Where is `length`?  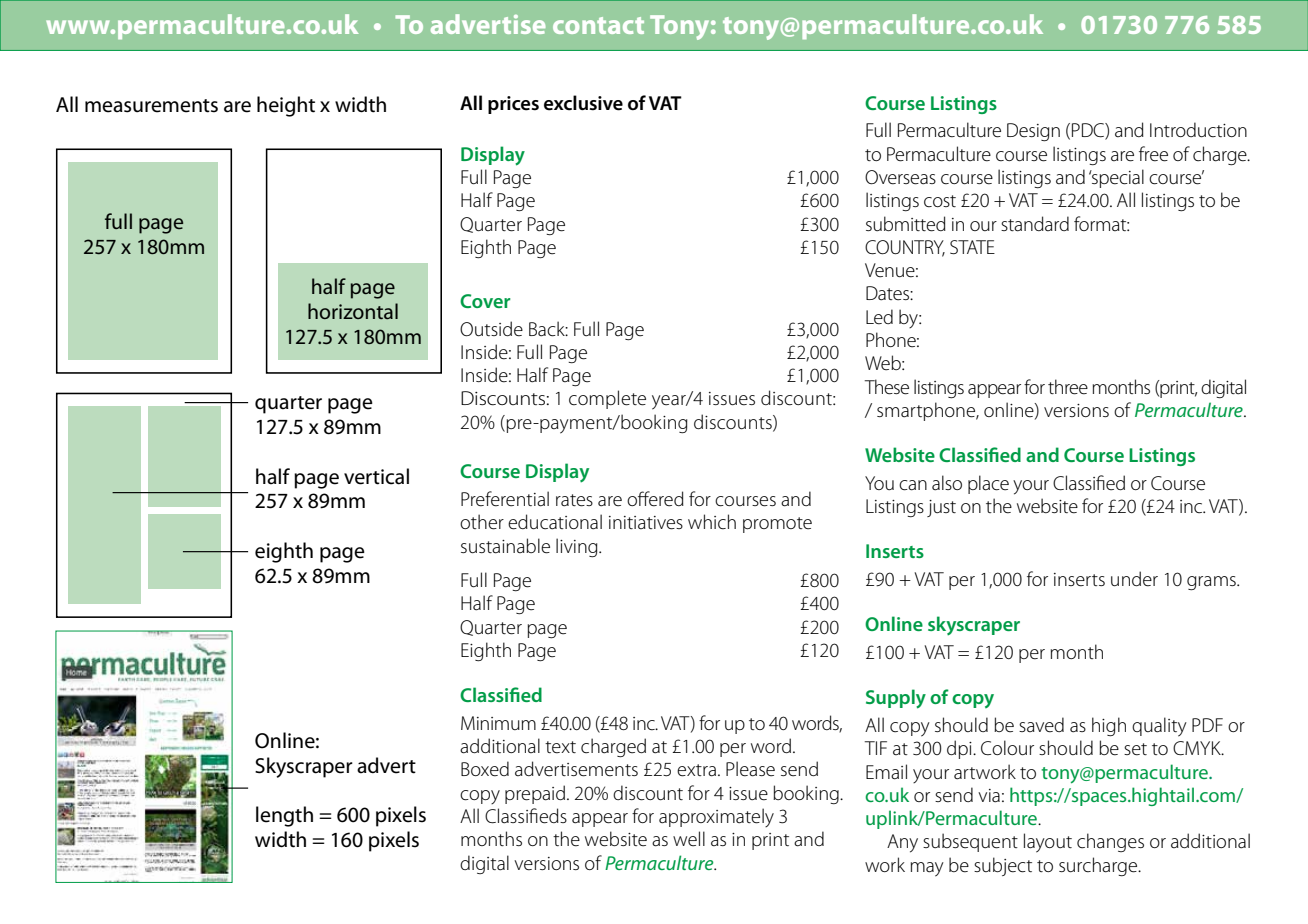
length is located at coordinates (284, 816).
